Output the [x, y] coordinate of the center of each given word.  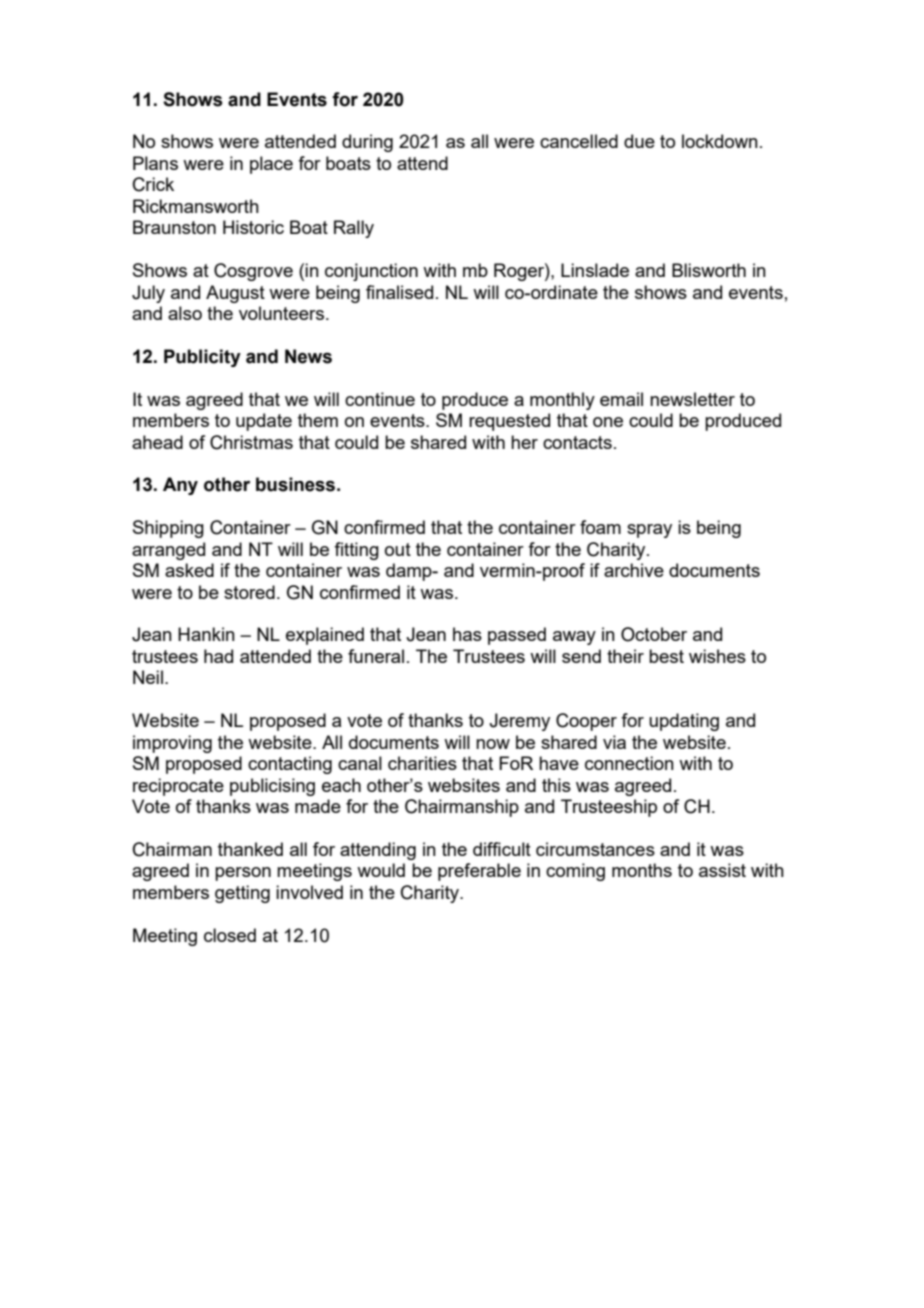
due [639, 141]
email [621, 399]
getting [242, 894]
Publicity [202, 358]
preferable [479, 872]
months [642, 870]
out [398, 549]
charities [422, 763]
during [367, 143]
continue [380, 399]
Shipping [168, 529]
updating [684, 722]
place [271, 165]
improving [172, 744]
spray [649, 531]
